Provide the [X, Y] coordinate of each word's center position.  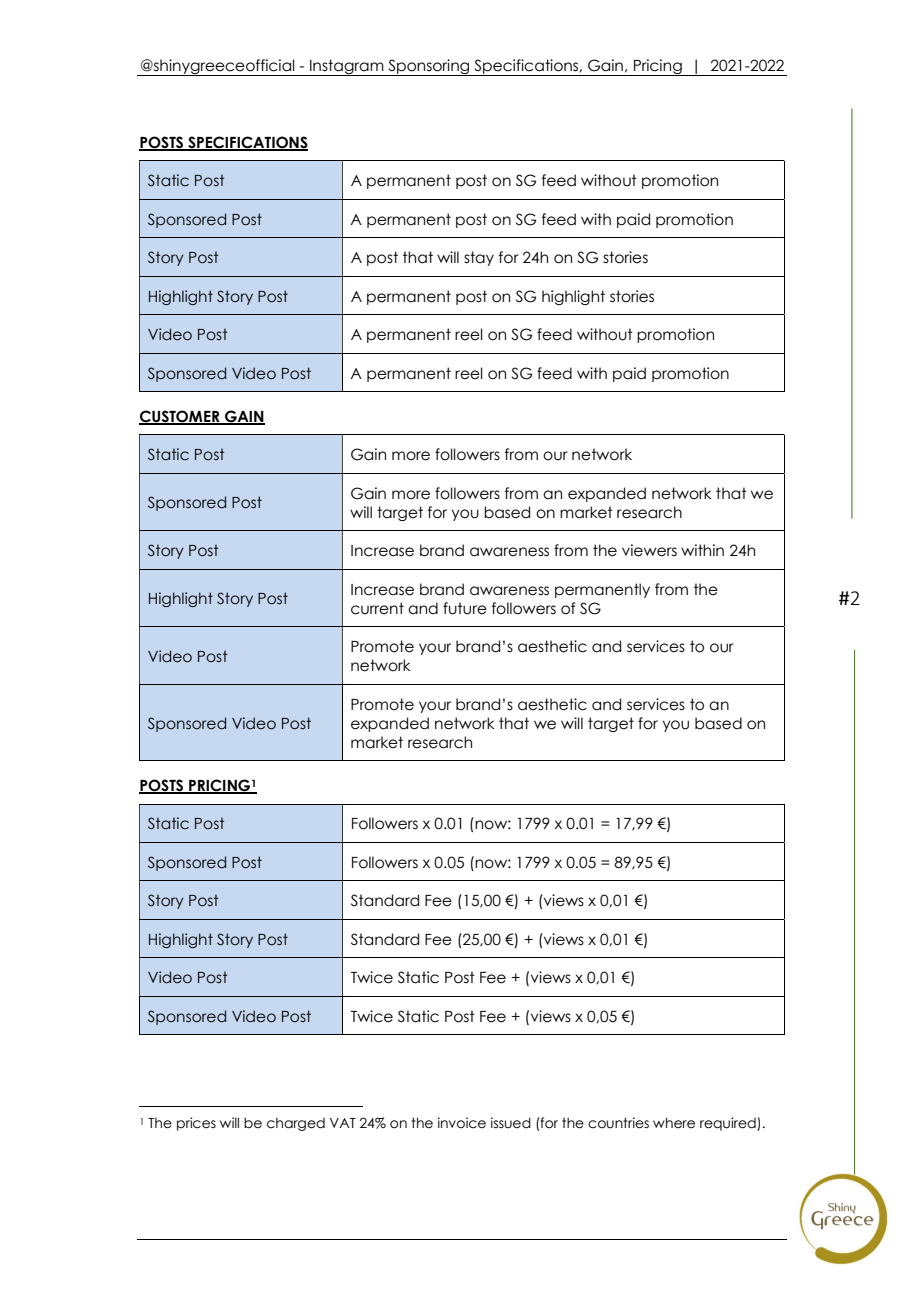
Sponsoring [429, 67]
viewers [649, 550]
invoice [462, 1123]
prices [196, 1124]
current [377, 608]
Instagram [347, 67]
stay [479, 258]
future [465, 608]
